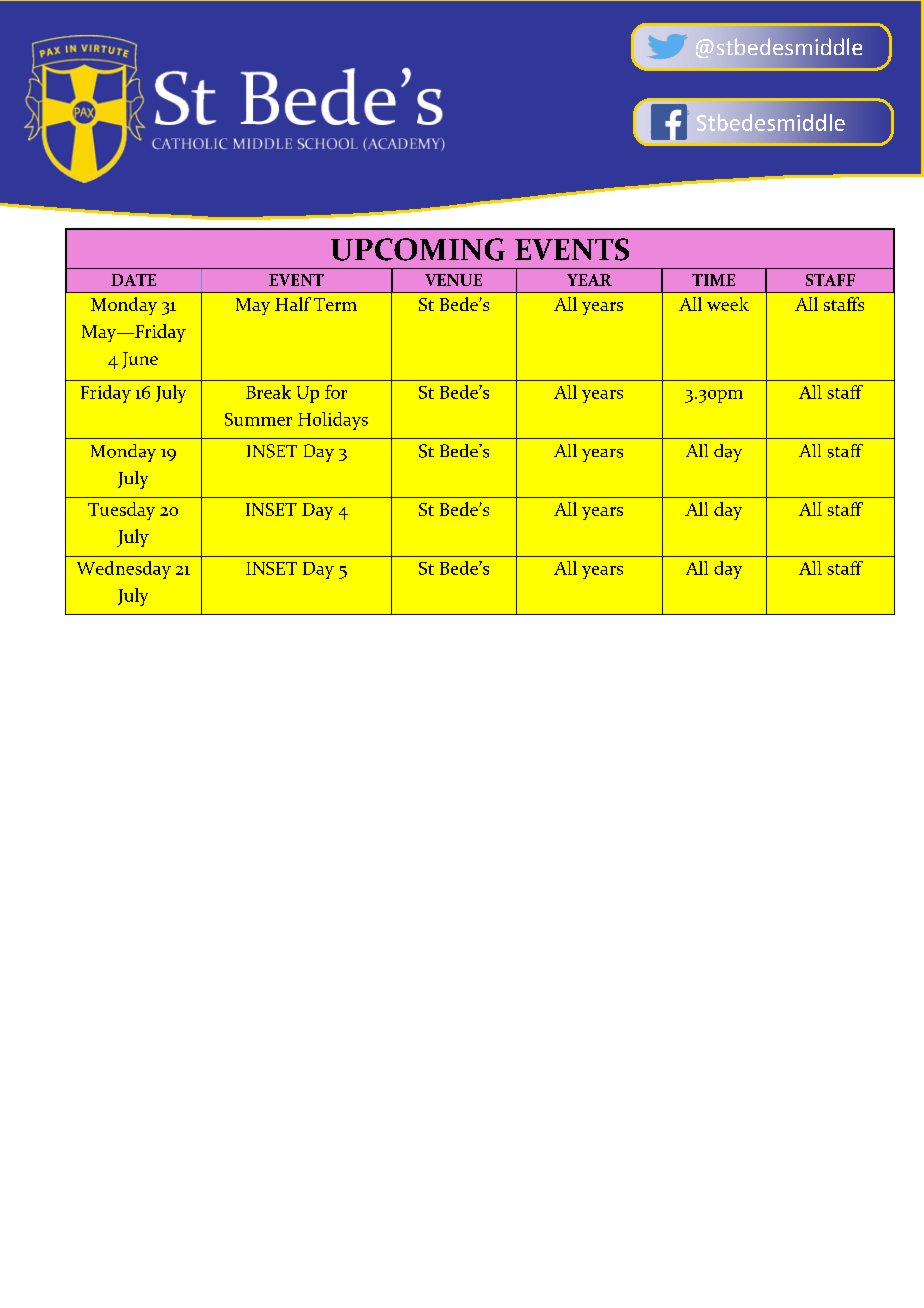 The width and height of the screenshot is (924, 1308). What do you see at coordinates (418, 249) in the screenshot?
I see `UPCOMING` at bounding box center [418, 249].
